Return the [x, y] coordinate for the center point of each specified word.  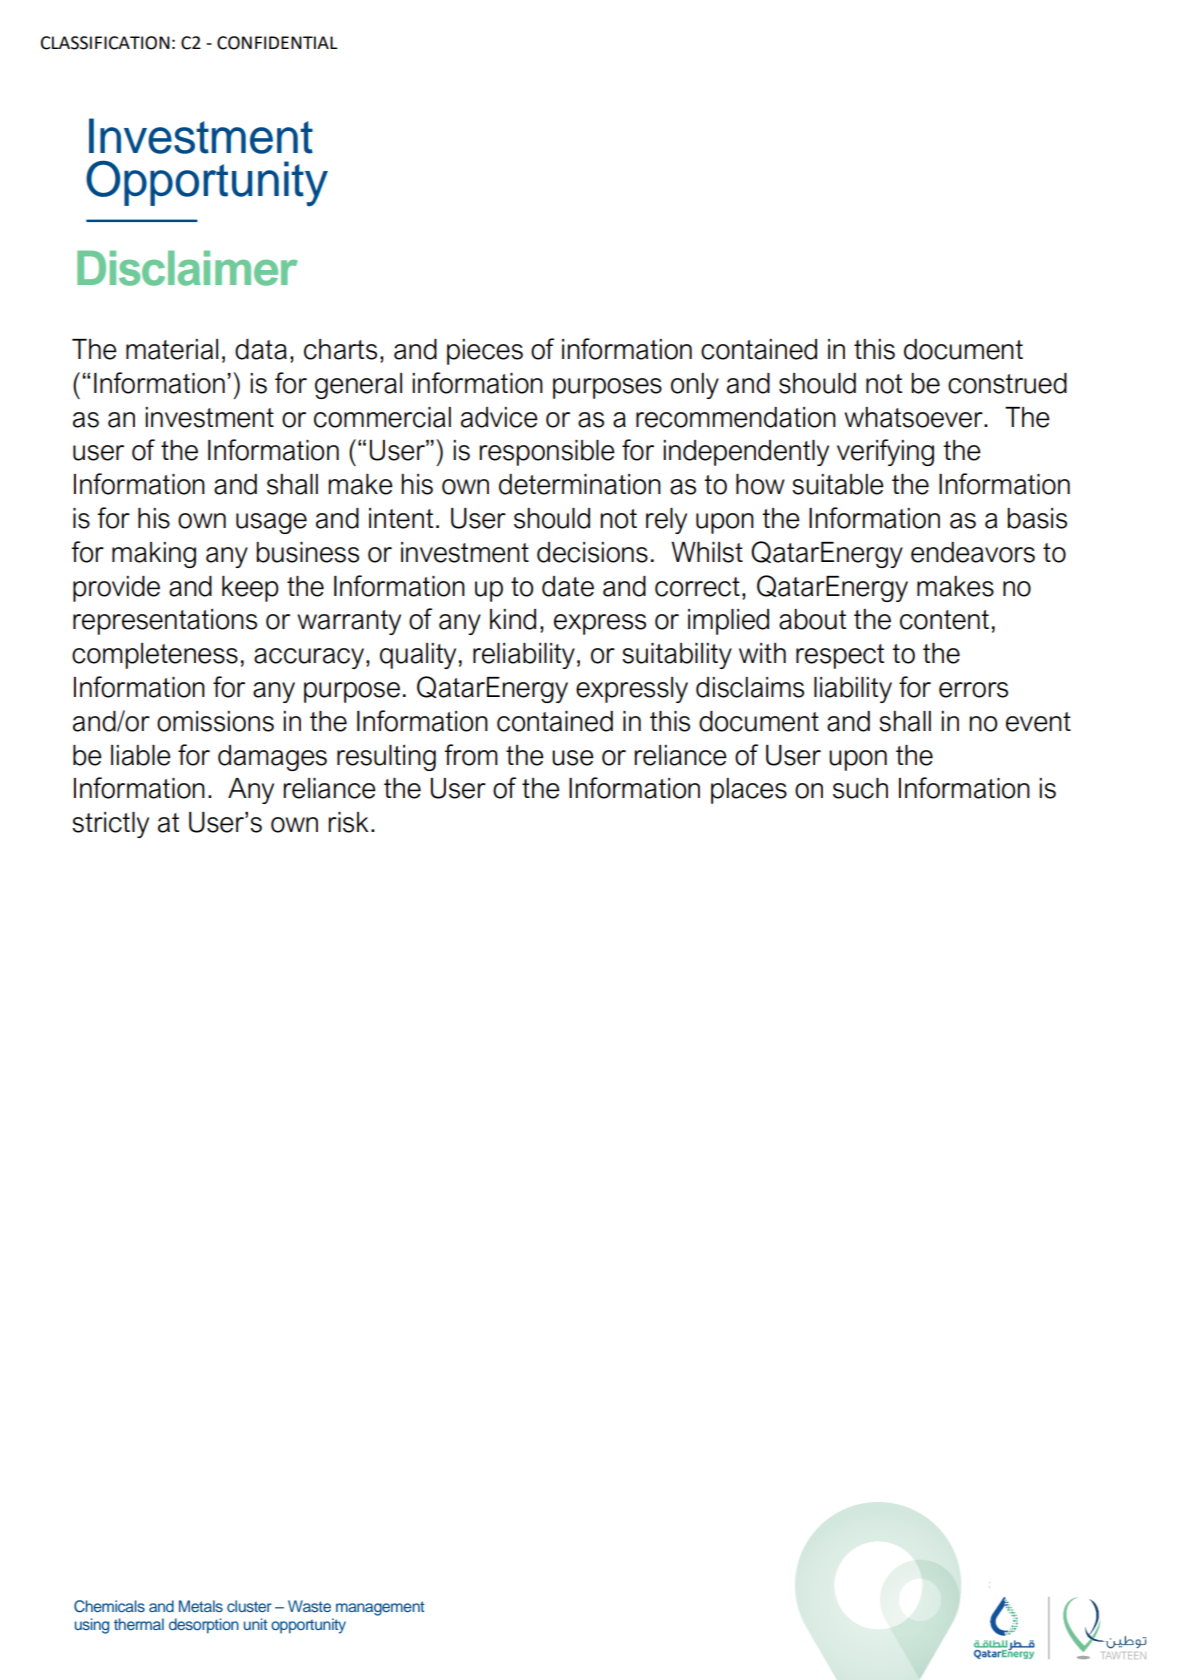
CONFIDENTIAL [277, 43]
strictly [110, 825]
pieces [485, 352]
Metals [201, 1606]
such [860, 788]
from [471, 755]
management [380, 1608]
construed [1007, 383]
